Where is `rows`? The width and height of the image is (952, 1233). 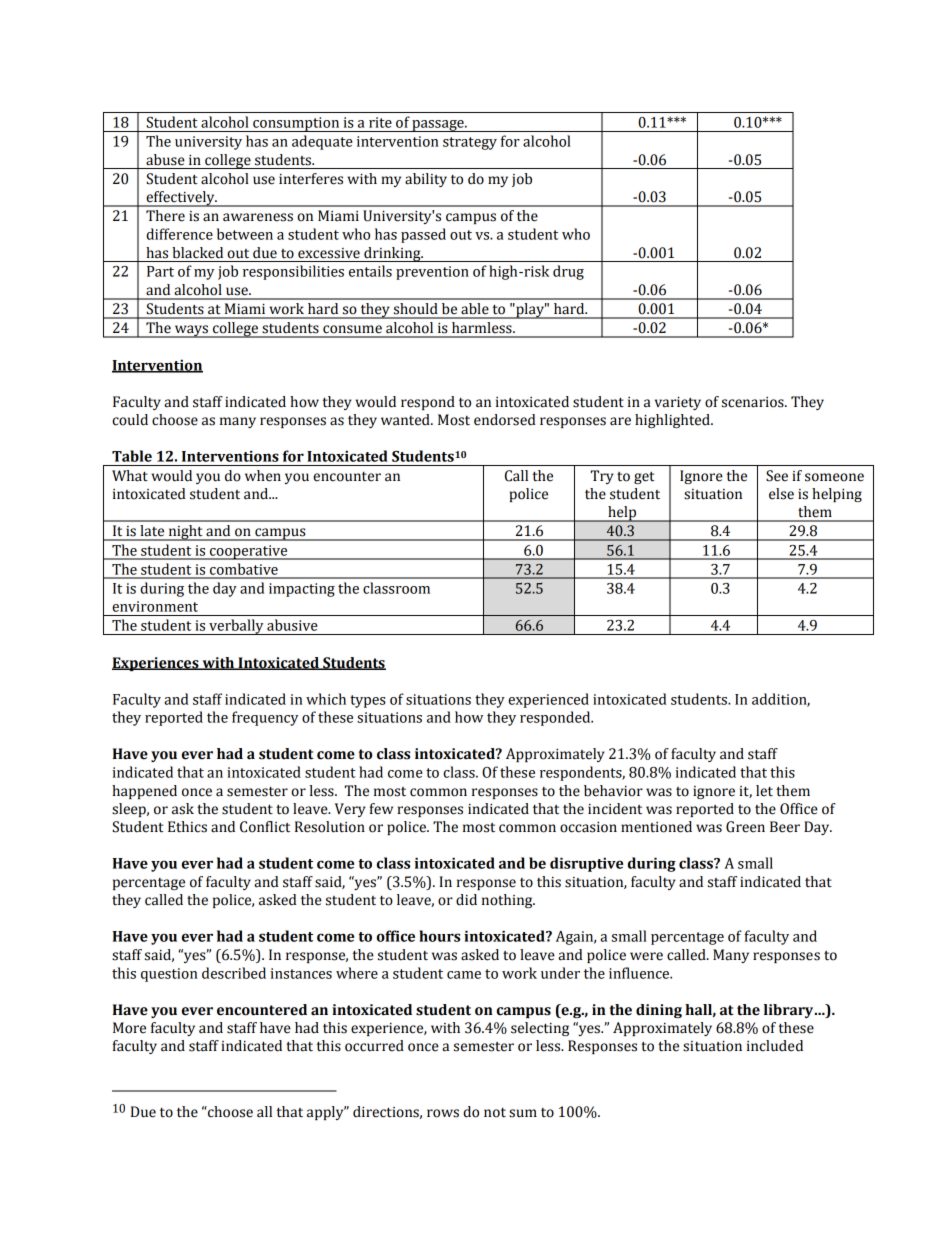 rows is located at coordinates (443, 1113).
